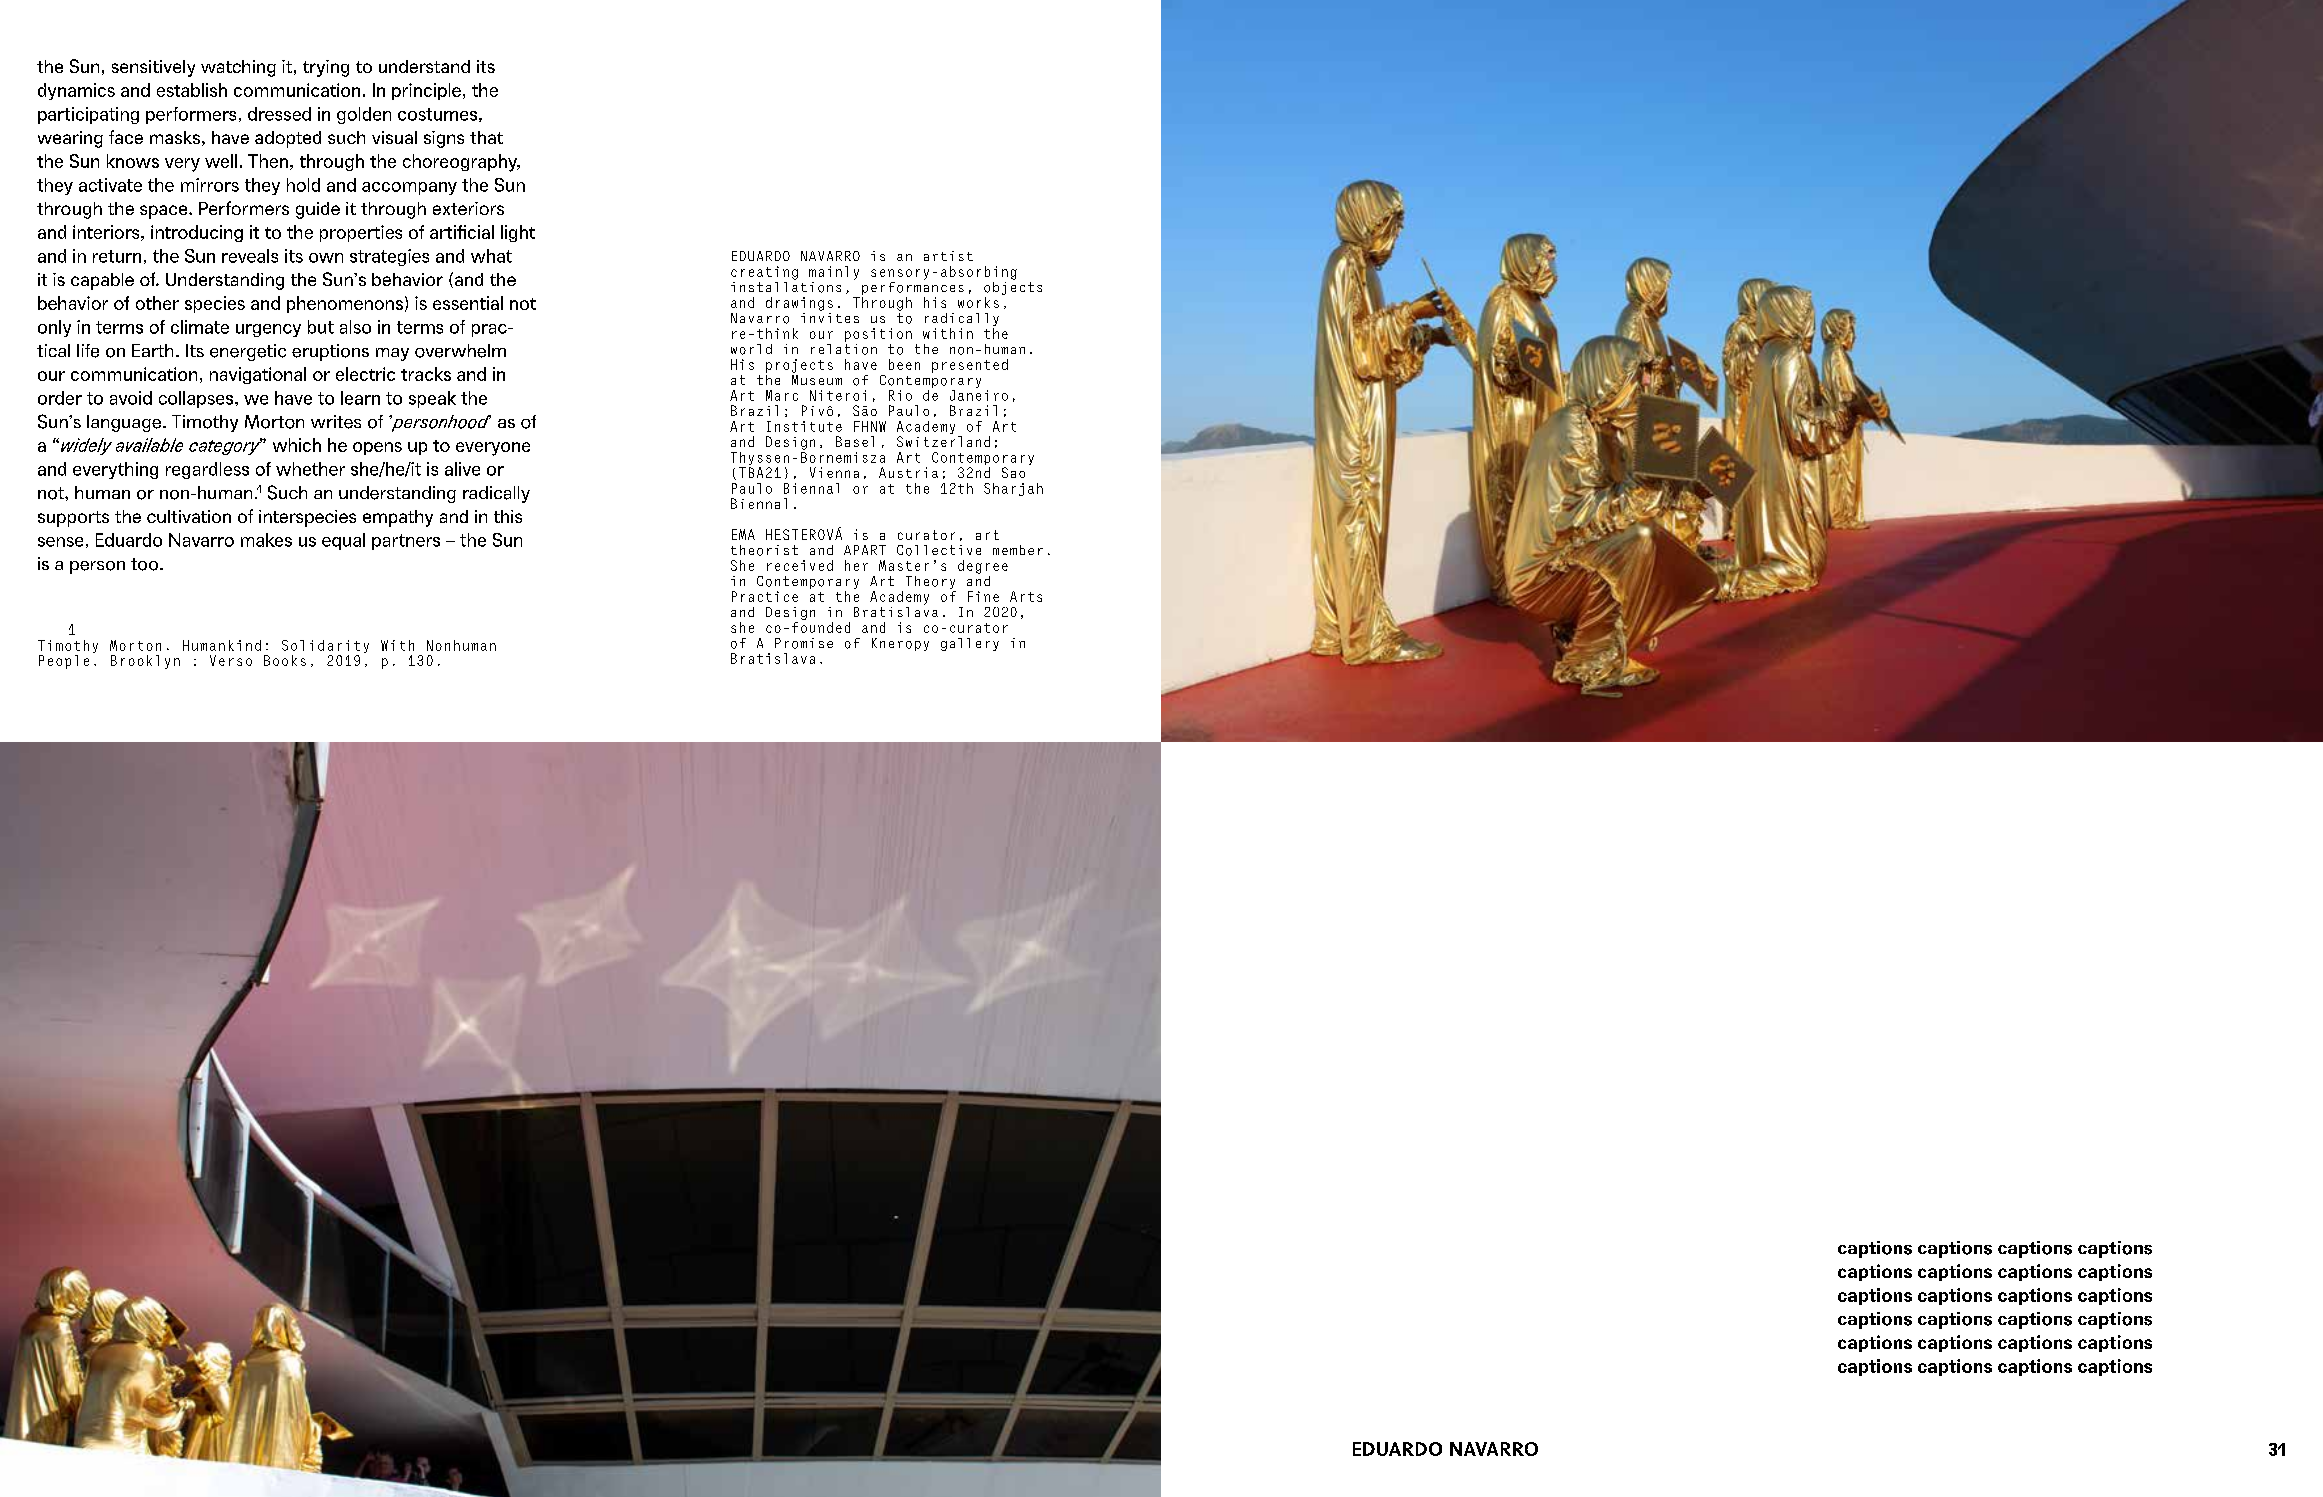 The width and height of the screenshot is (2323, 1497). What do you see at coordinates (426, 91) in the screenshot?
I see `principle` at bounding box center [426, 91].
